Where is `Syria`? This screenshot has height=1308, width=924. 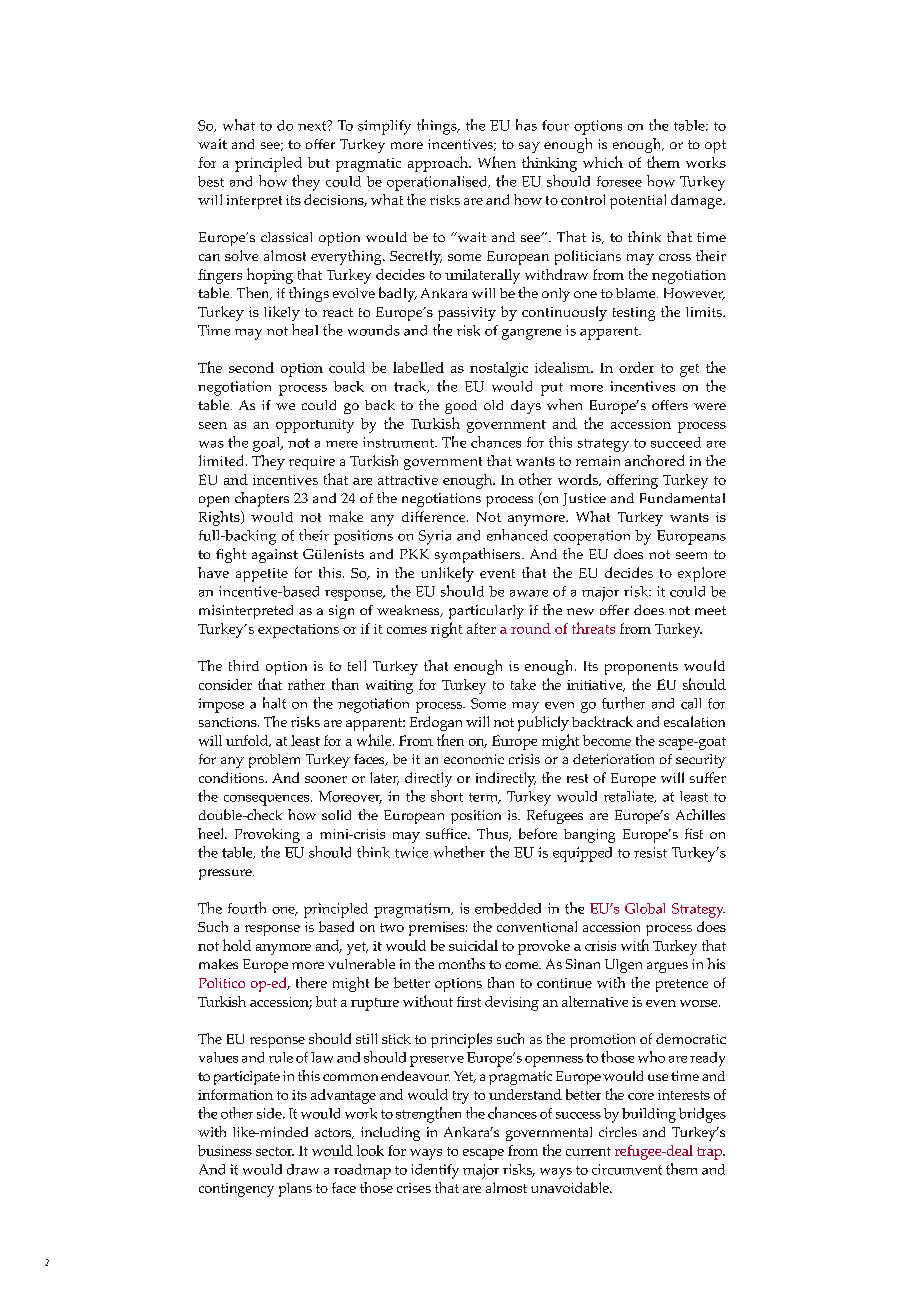 Syria is located at coordinates (435, 537).
